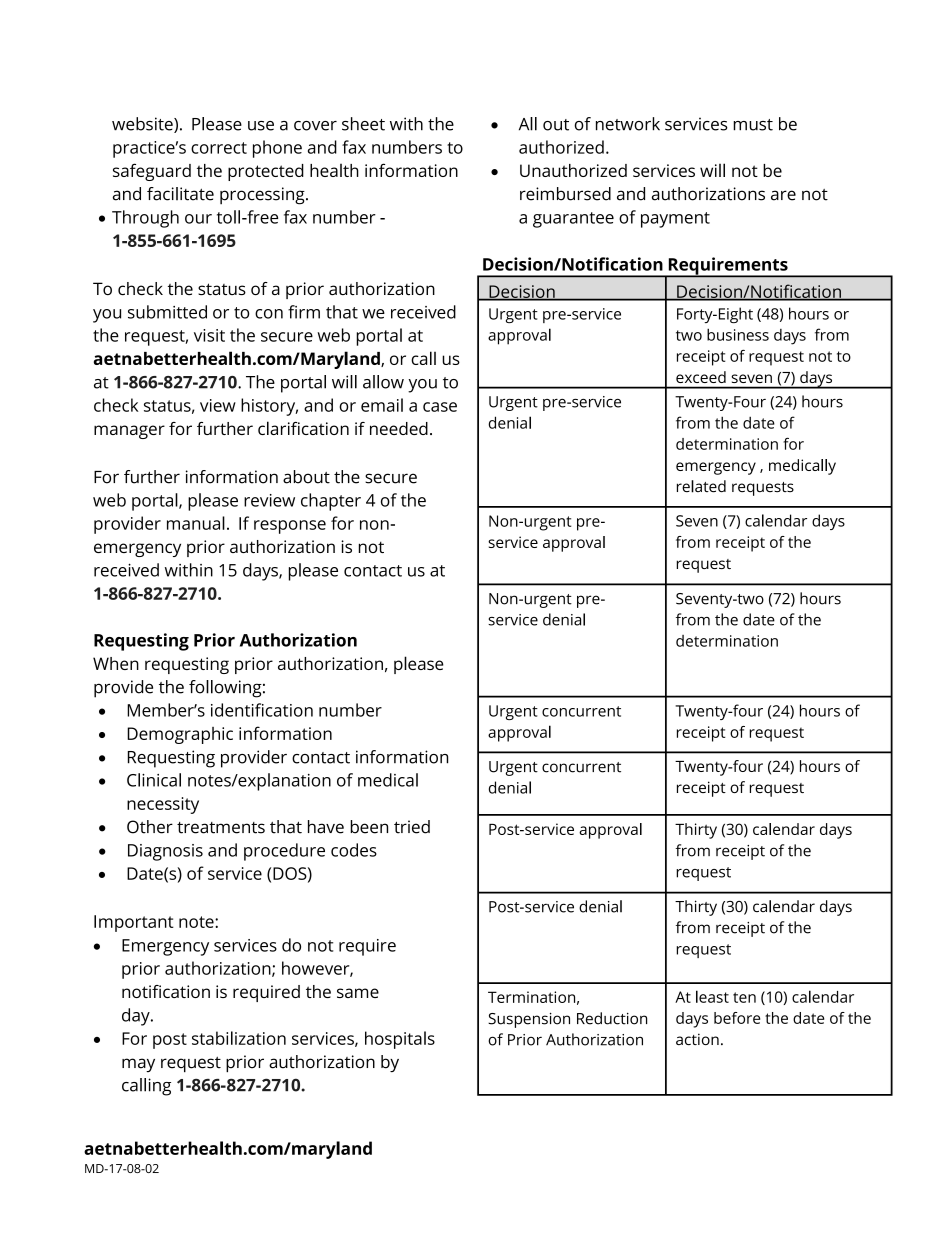  Describe the element at coordinates (412, 827) in the page. I see `tried` at that location.
